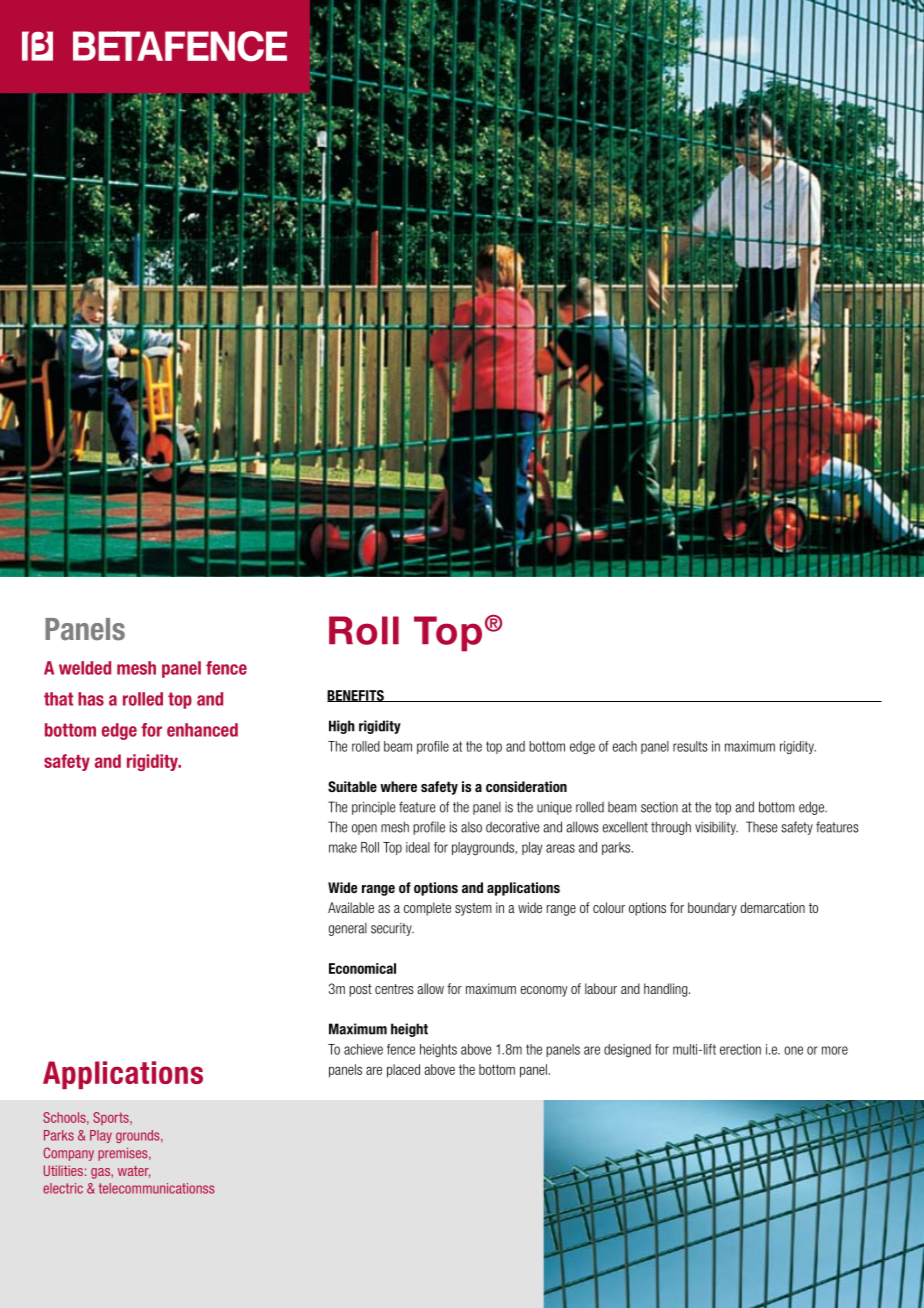 The image size is (924, 1308). Describe the element at coordinates (690, 746) in the page. I see `results` at that location.
